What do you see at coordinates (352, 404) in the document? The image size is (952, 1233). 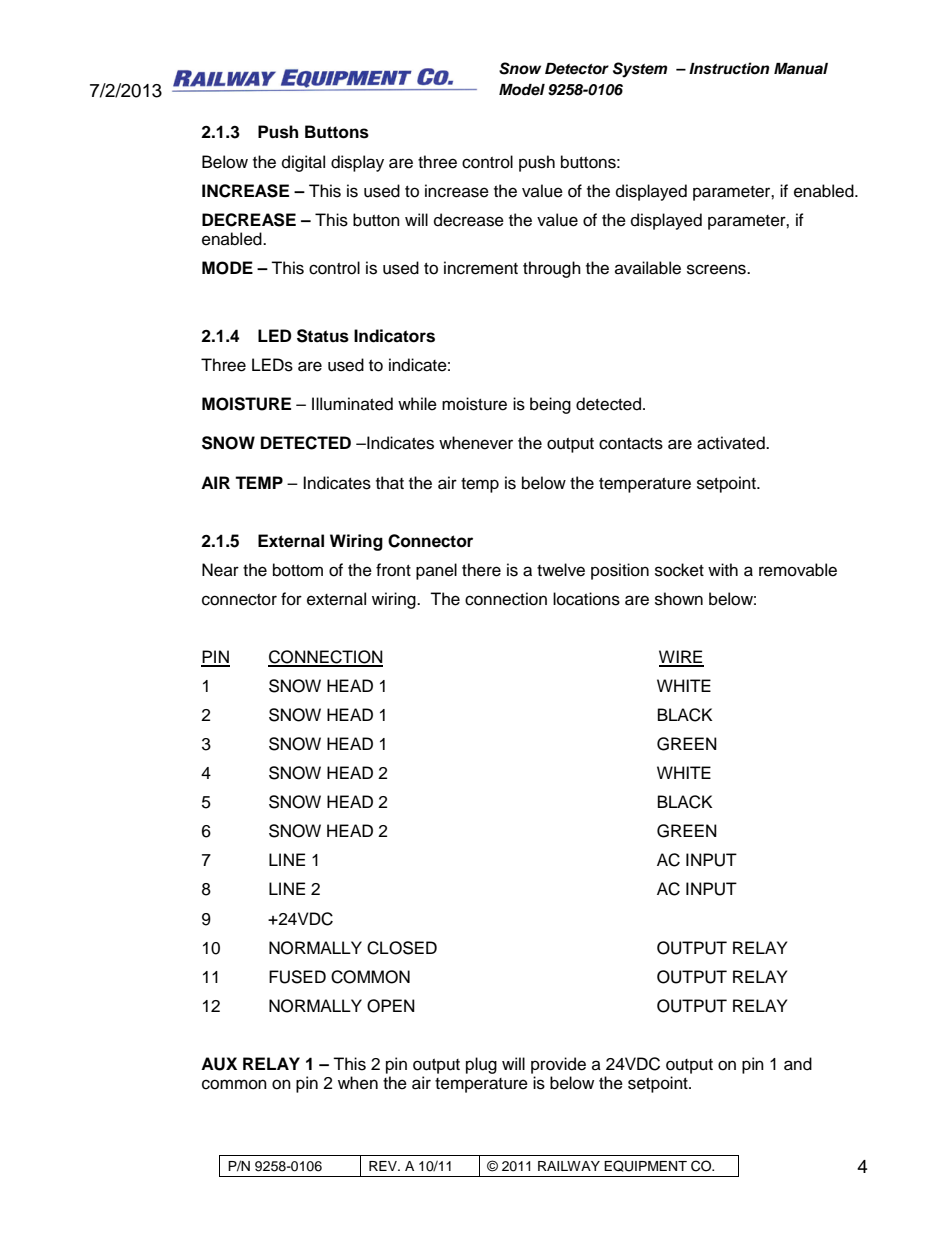 I see `Illuminated` at bounding box center [352, 404].
